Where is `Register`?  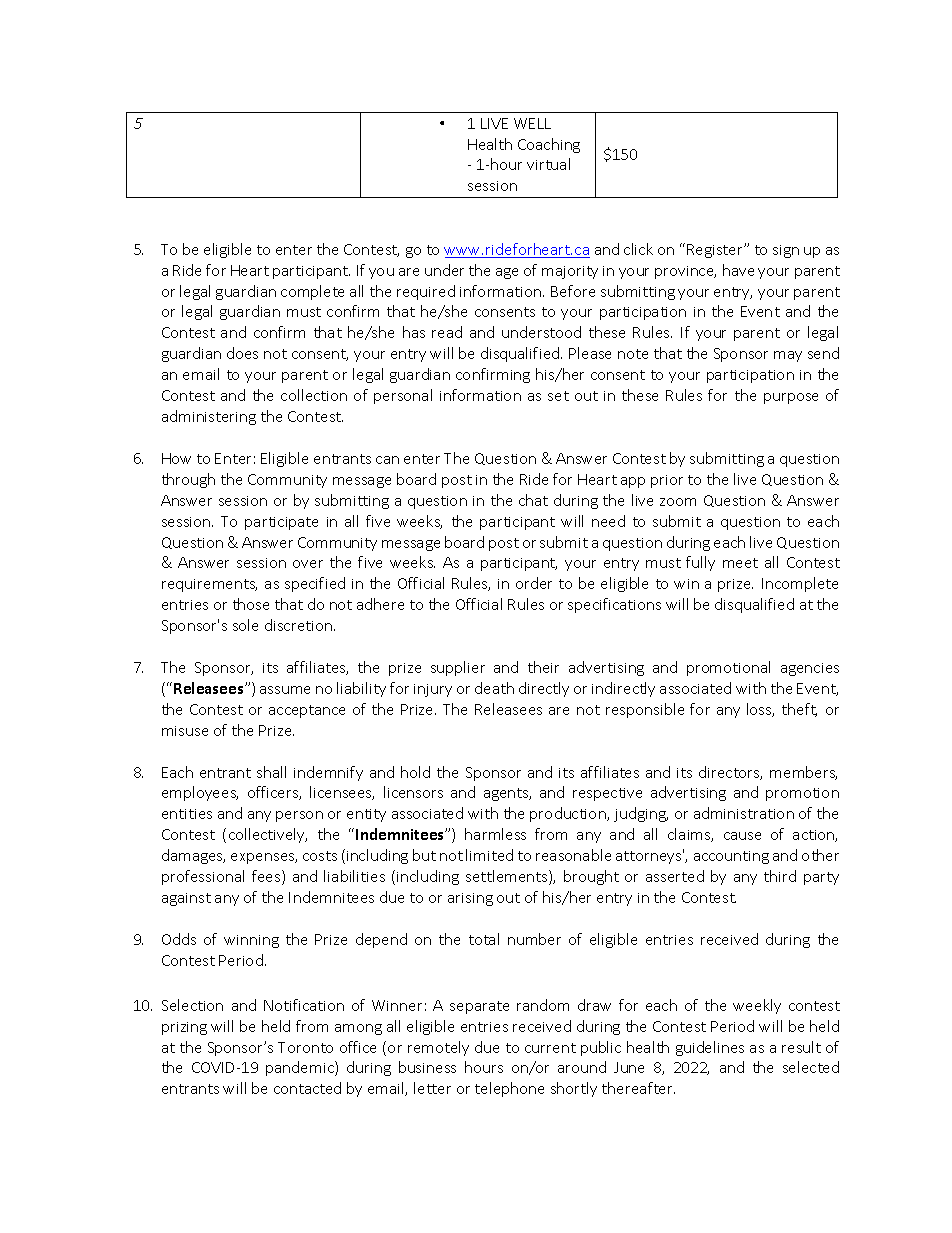 Register is located at coordinates (716, 251).
